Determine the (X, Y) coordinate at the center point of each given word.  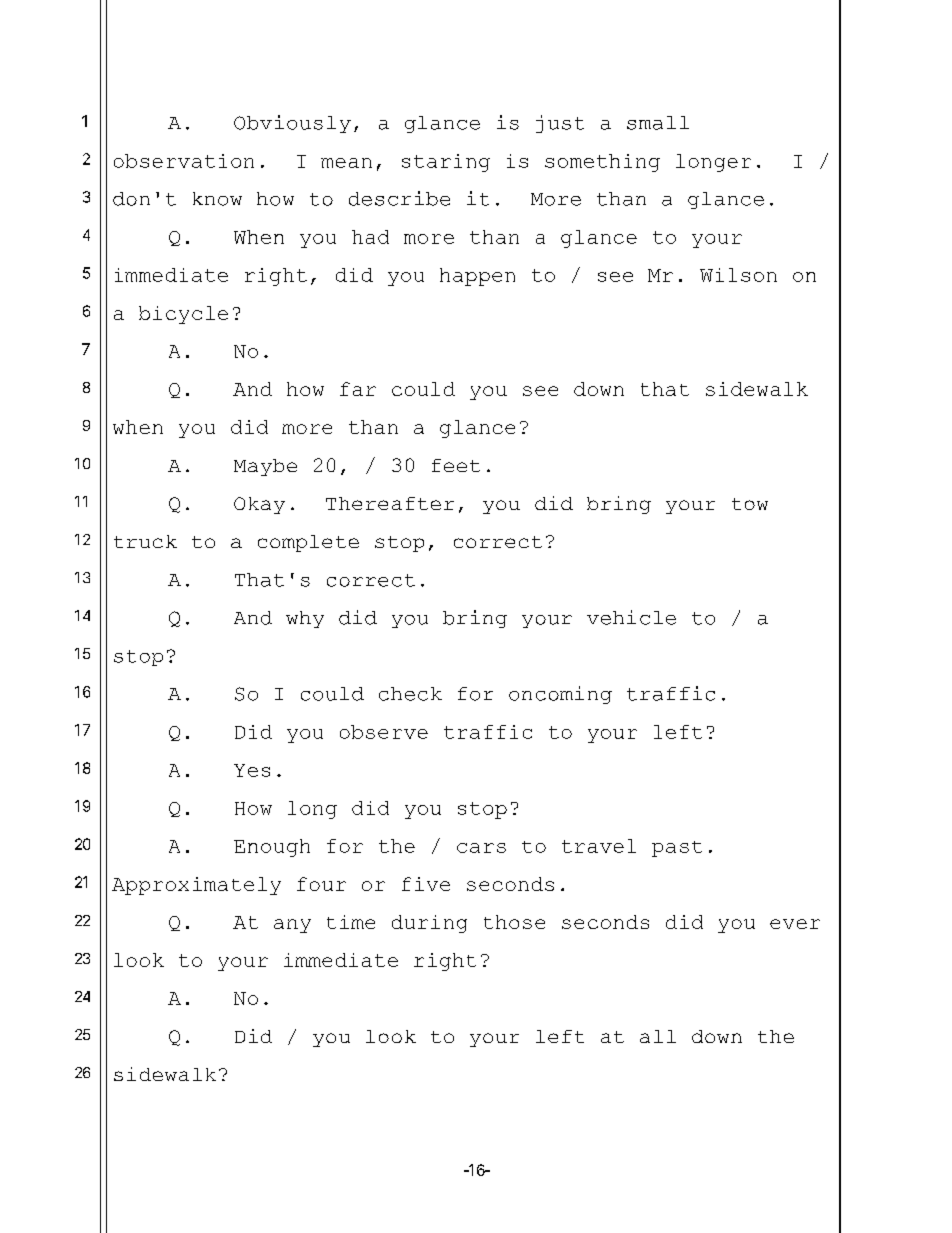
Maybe (265, 467)
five (426, 884)
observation (184, 161)
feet (456, 465)
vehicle (631, 617)
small (658, 123)
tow (750, 504)
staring (446, 163)
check (410, 694)
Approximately (196, 886)
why (305, 619)
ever (795, 924)
